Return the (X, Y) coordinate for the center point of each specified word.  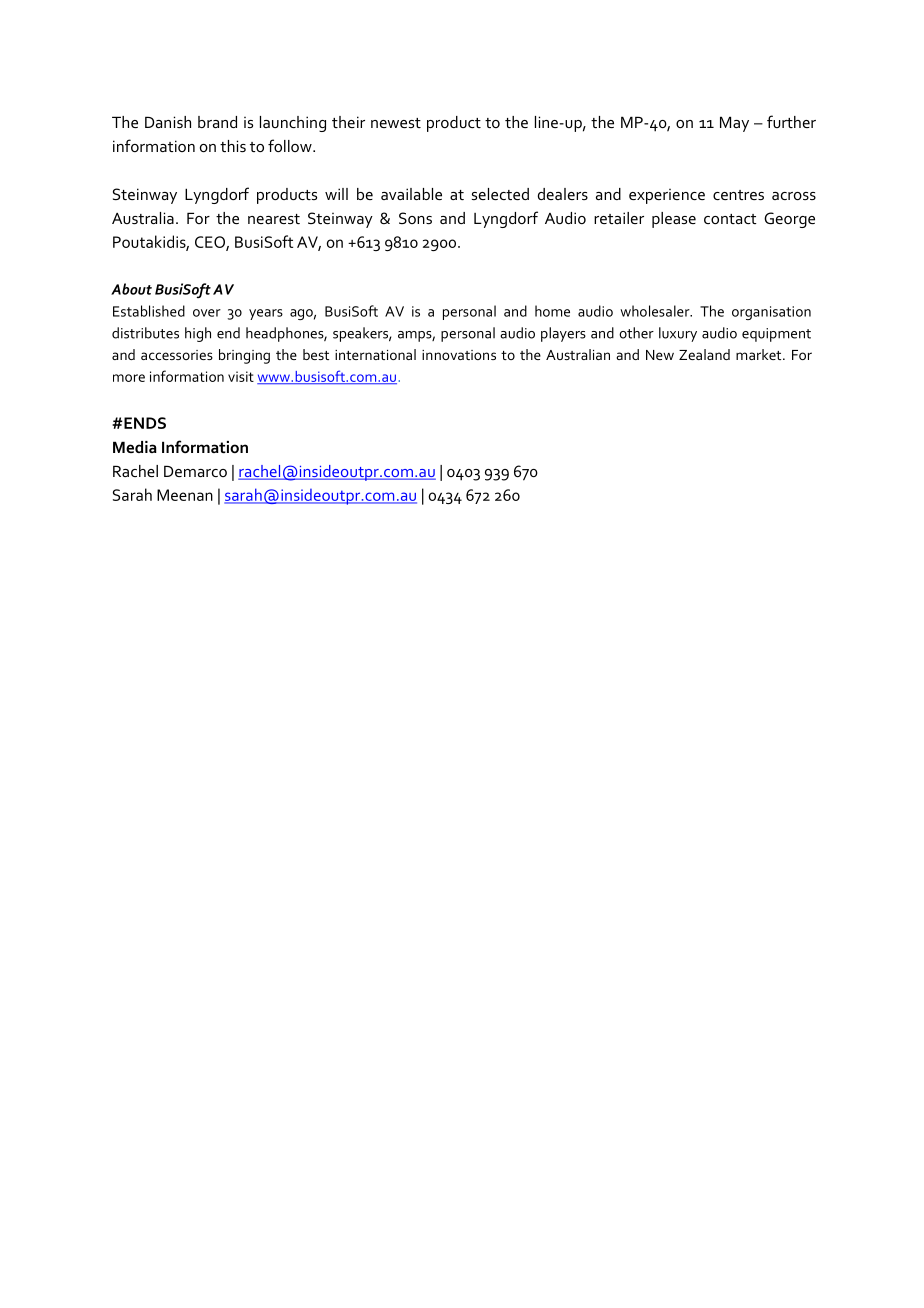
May (734, 124)
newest (396, 123)
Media (135, 447)
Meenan (185, 495)
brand (217, 122)
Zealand (704, 354)
